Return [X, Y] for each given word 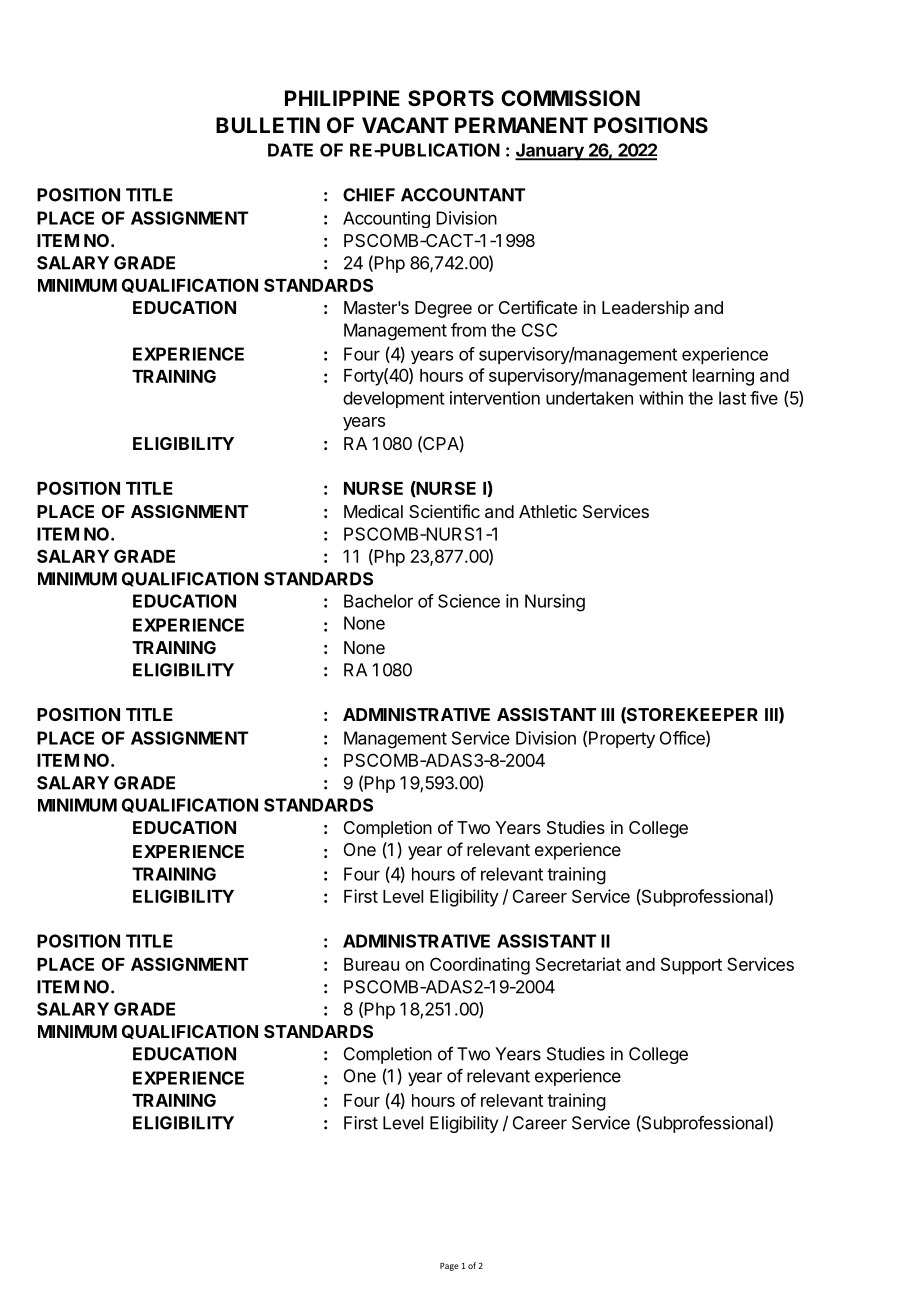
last [732, 398]
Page [449, 1267]
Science [469, 601]
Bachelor [378, 601]
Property [622, 739]
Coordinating [480, 966]
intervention [495, 398]
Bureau [371, 964]
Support [691, 966]
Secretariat [578, 964]
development [394, 399]
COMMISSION [570, 98]
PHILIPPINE [342, 98]
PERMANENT [521, 125]
